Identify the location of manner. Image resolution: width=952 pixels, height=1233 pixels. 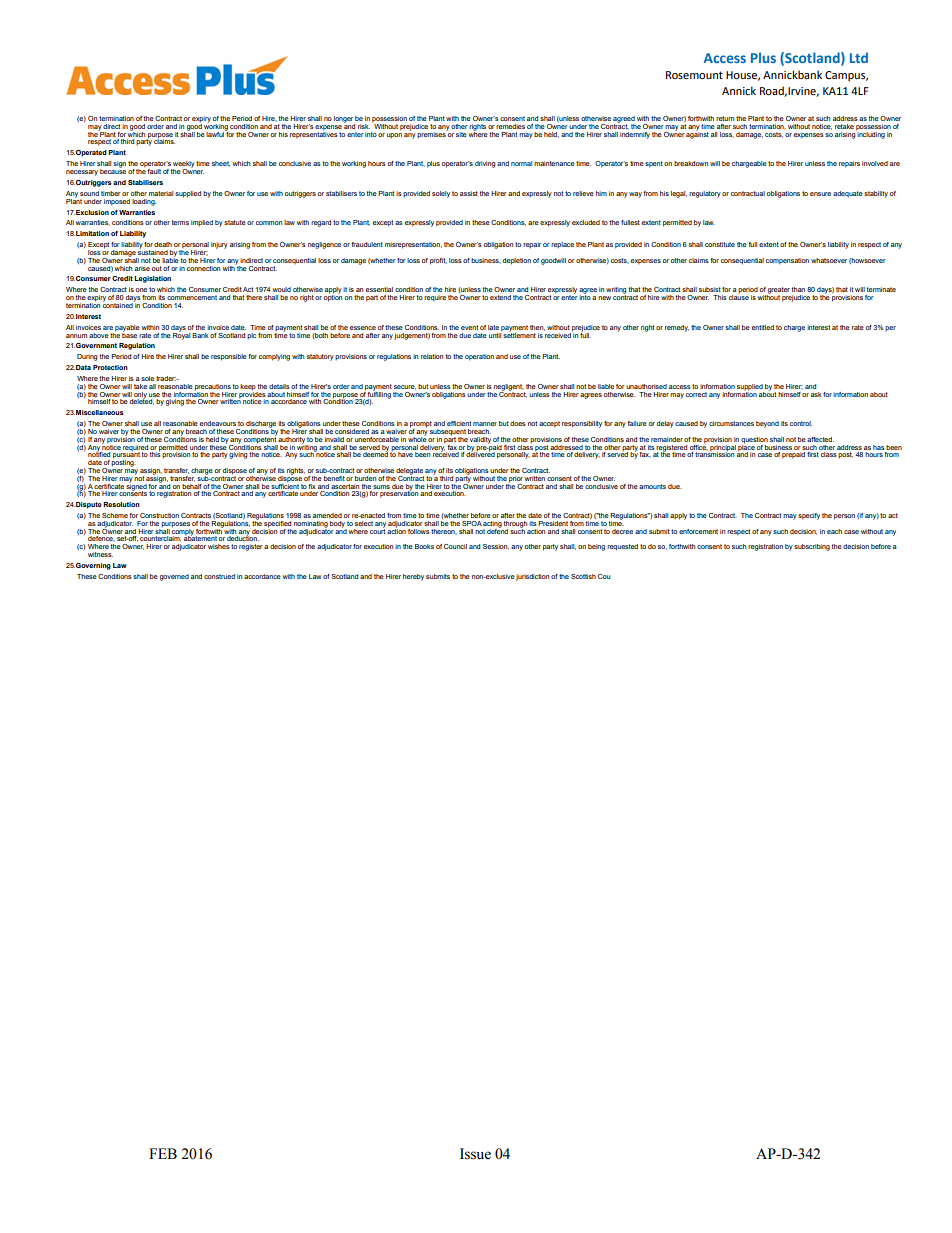
(485, 424).
